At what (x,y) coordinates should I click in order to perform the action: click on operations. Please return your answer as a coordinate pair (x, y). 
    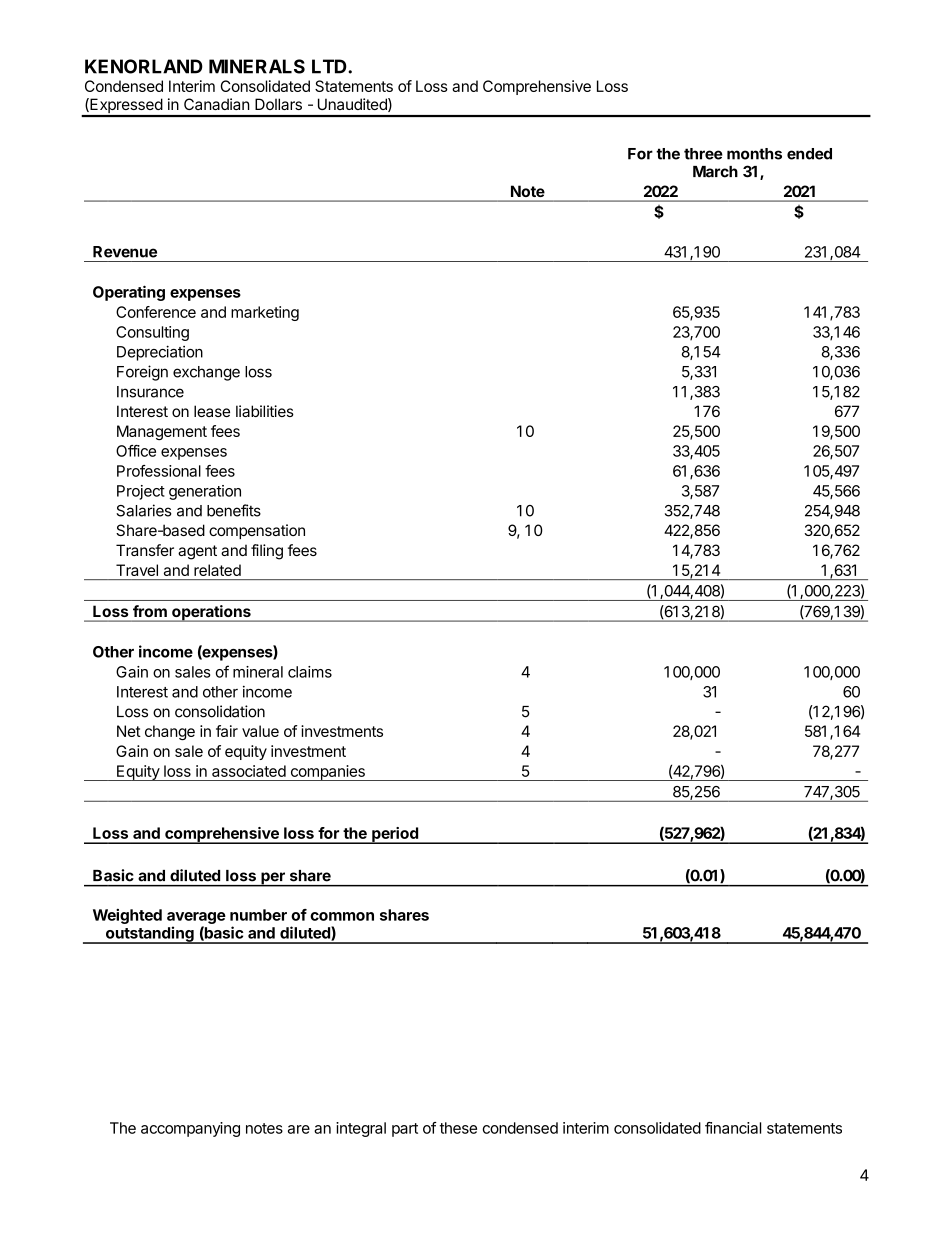
    Looking at the image, I should click on (211, 613).
